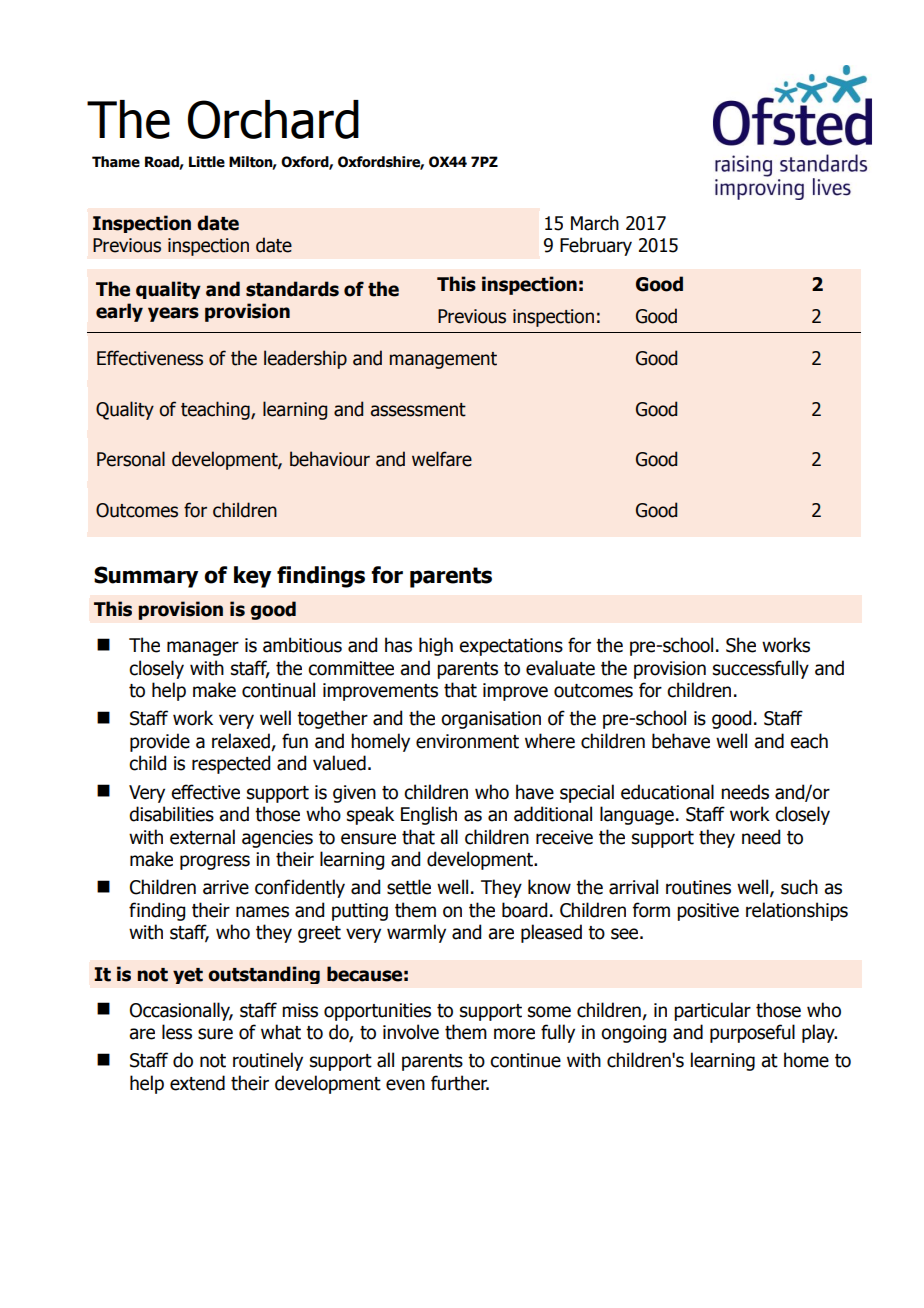 Image resolution: width=924 pixels, height=1308 pixels. What do you see at coordinates (467, 741) in the image?
I see `environment` at bounding box center [467, 741].
